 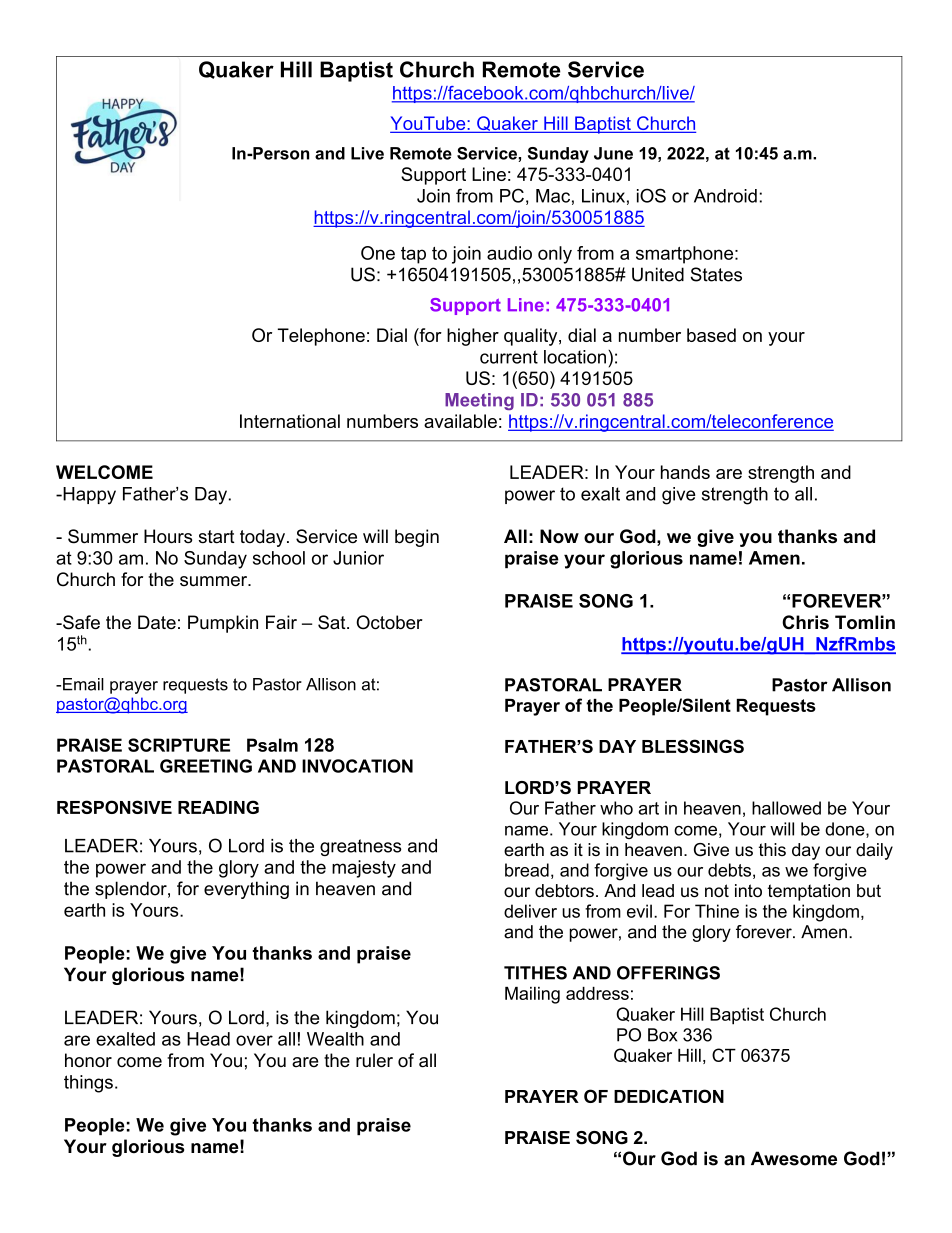 I want to click on tap, so click(x=413, y=255).
